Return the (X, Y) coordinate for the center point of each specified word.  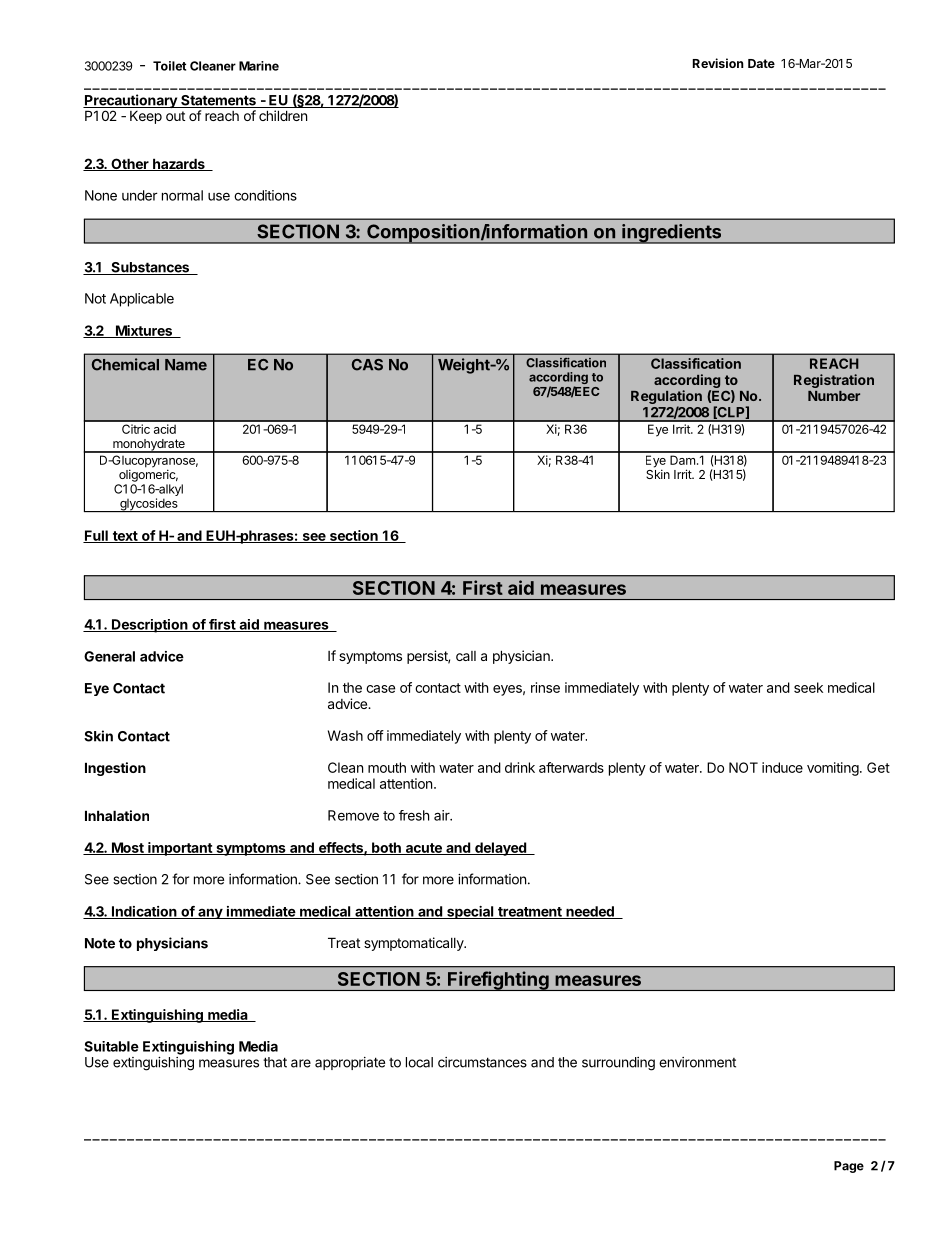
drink (520, 767)
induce (782, 767)
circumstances (482, 1062)
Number (834, 396)
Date (761, 63)
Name (186, 365)
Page (849, 1167)
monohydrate (149, 446)
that (275, 1062)
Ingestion (115, 769)
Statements (218, 101)
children (283, 115)
